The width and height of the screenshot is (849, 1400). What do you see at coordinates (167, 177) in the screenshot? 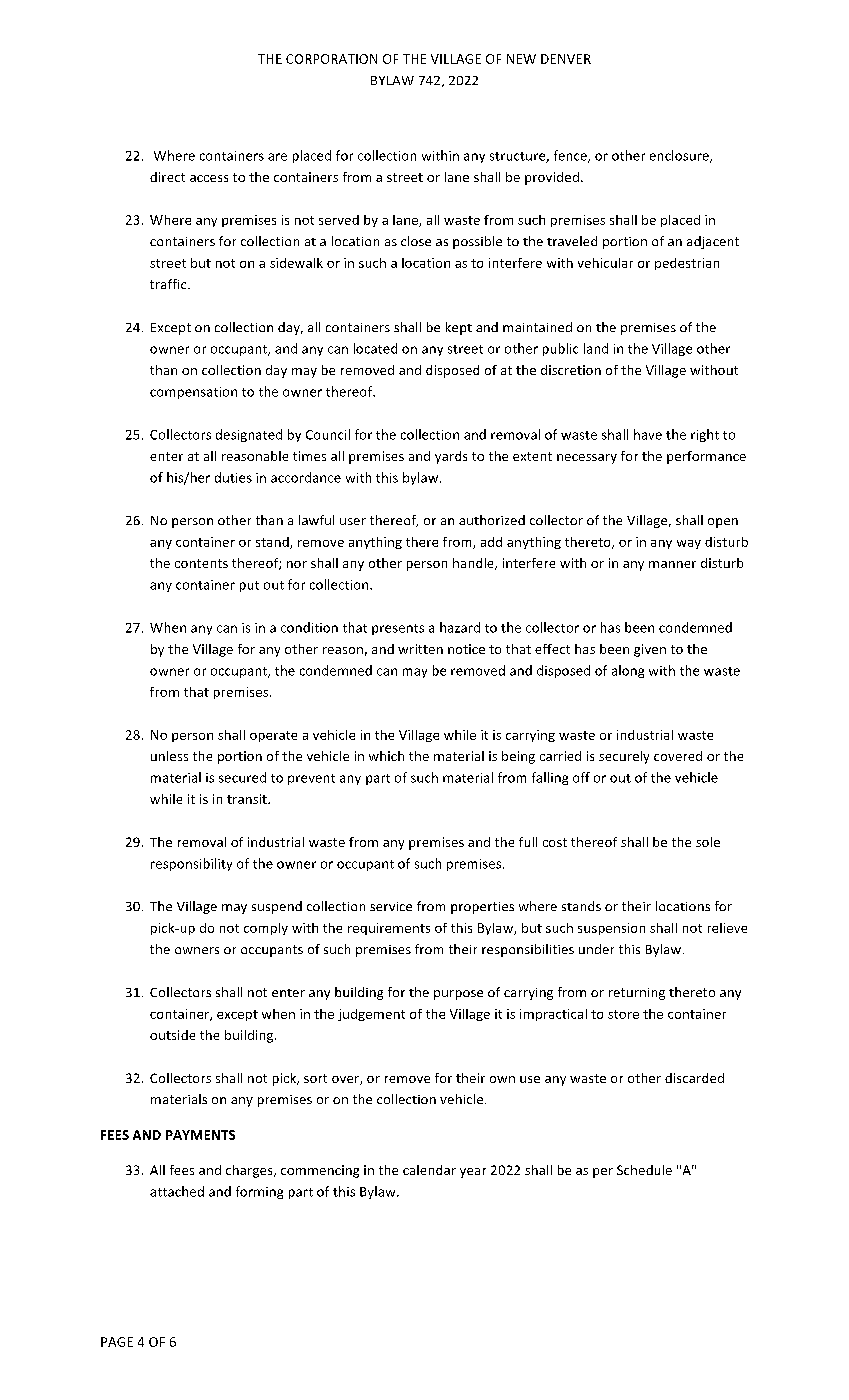
I see `direct` at bounding box center [167, 177].
